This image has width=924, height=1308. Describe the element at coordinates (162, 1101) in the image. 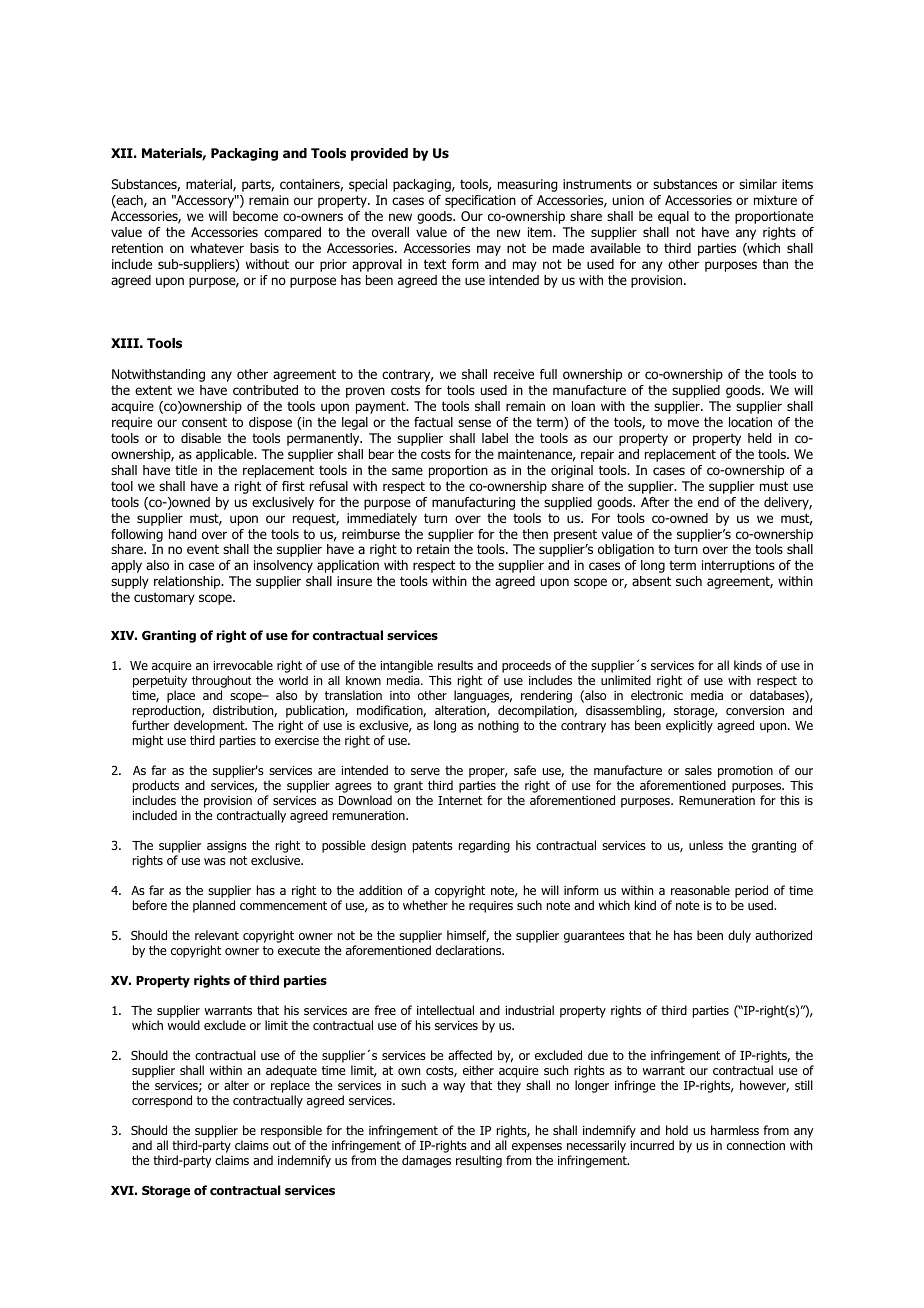

I see `correspond` at that location.
